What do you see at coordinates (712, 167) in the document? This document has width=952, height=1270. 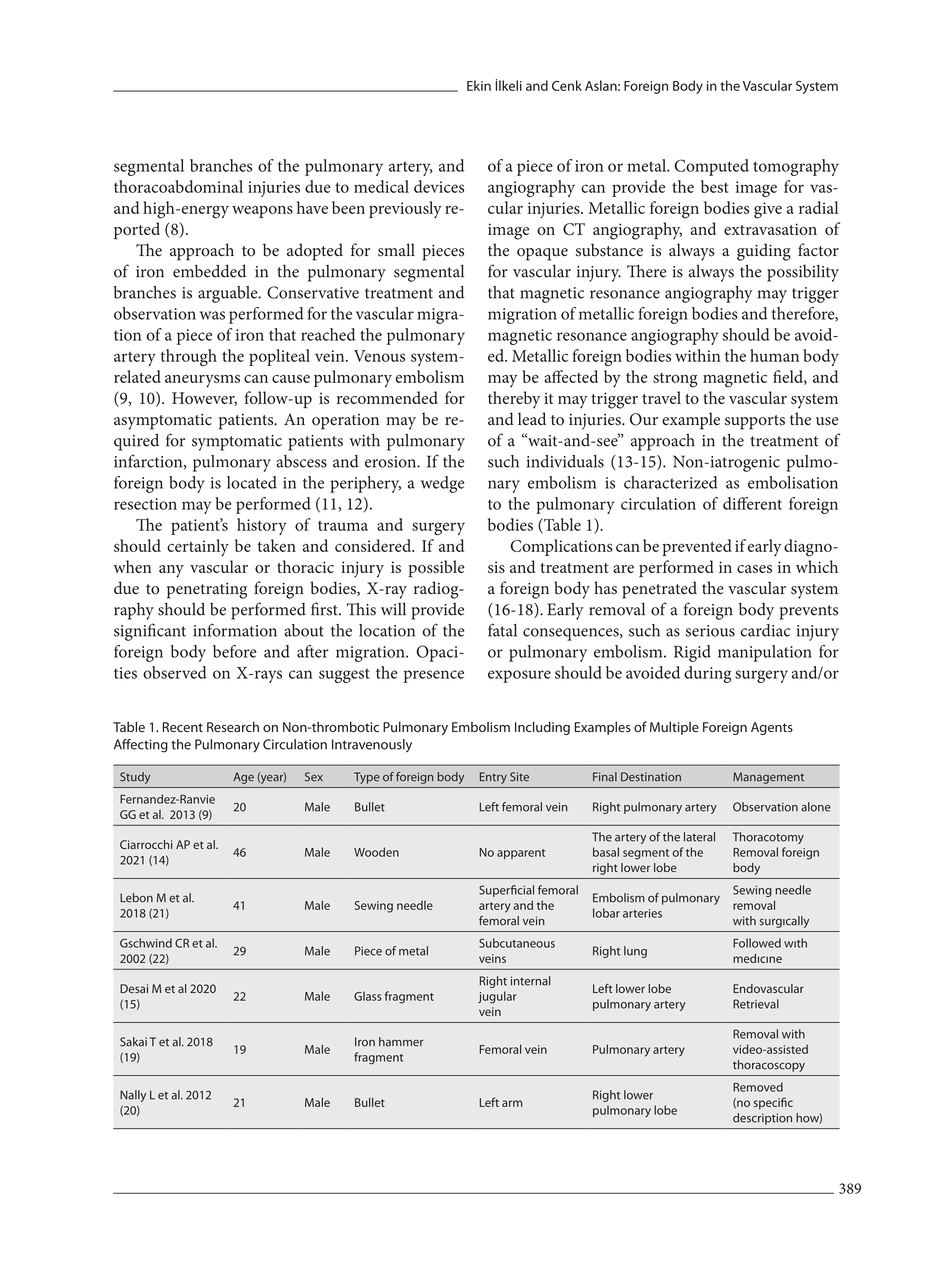 I see `Computed` at bounding box center [712, 167].
